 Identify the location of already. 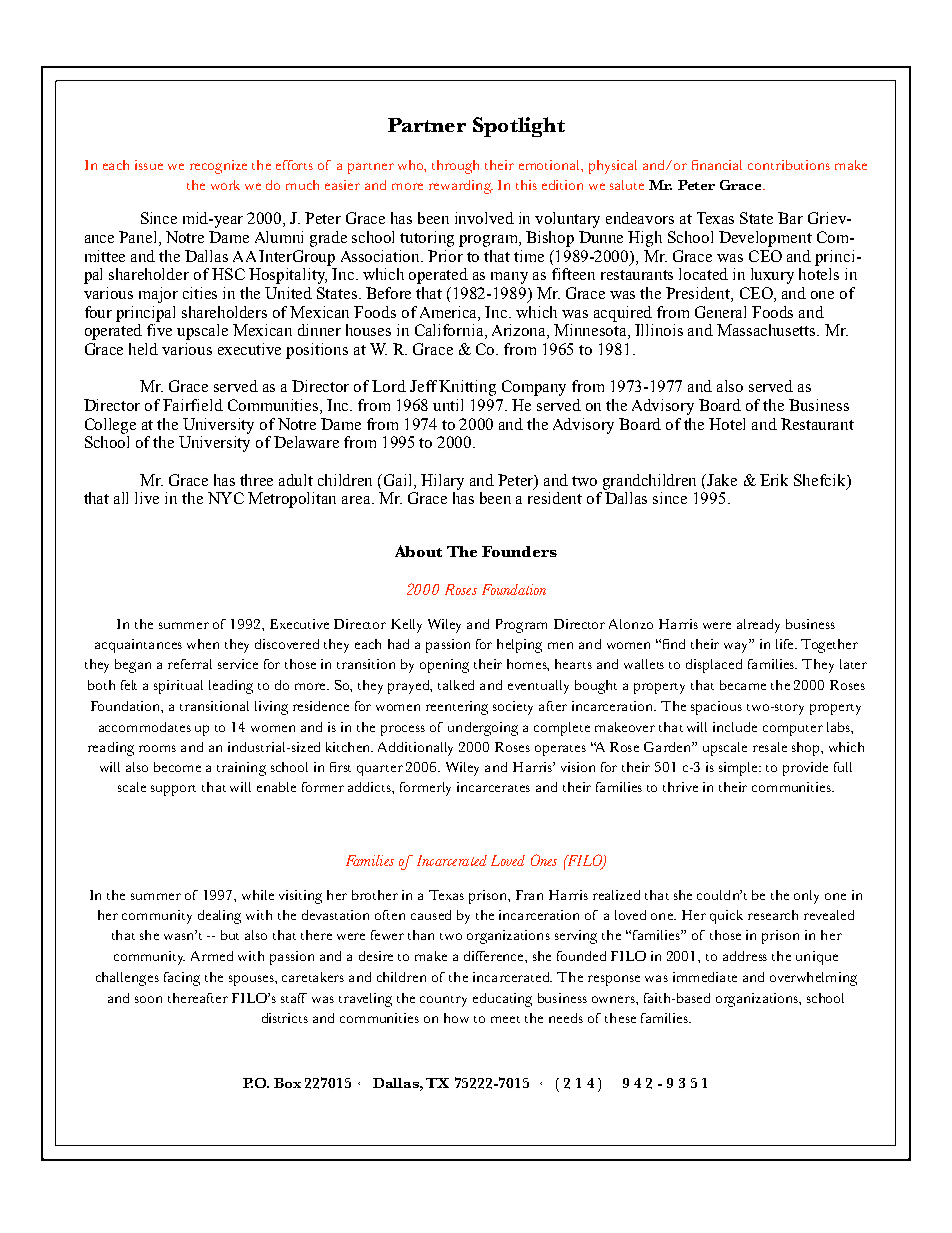
(758, 626).
